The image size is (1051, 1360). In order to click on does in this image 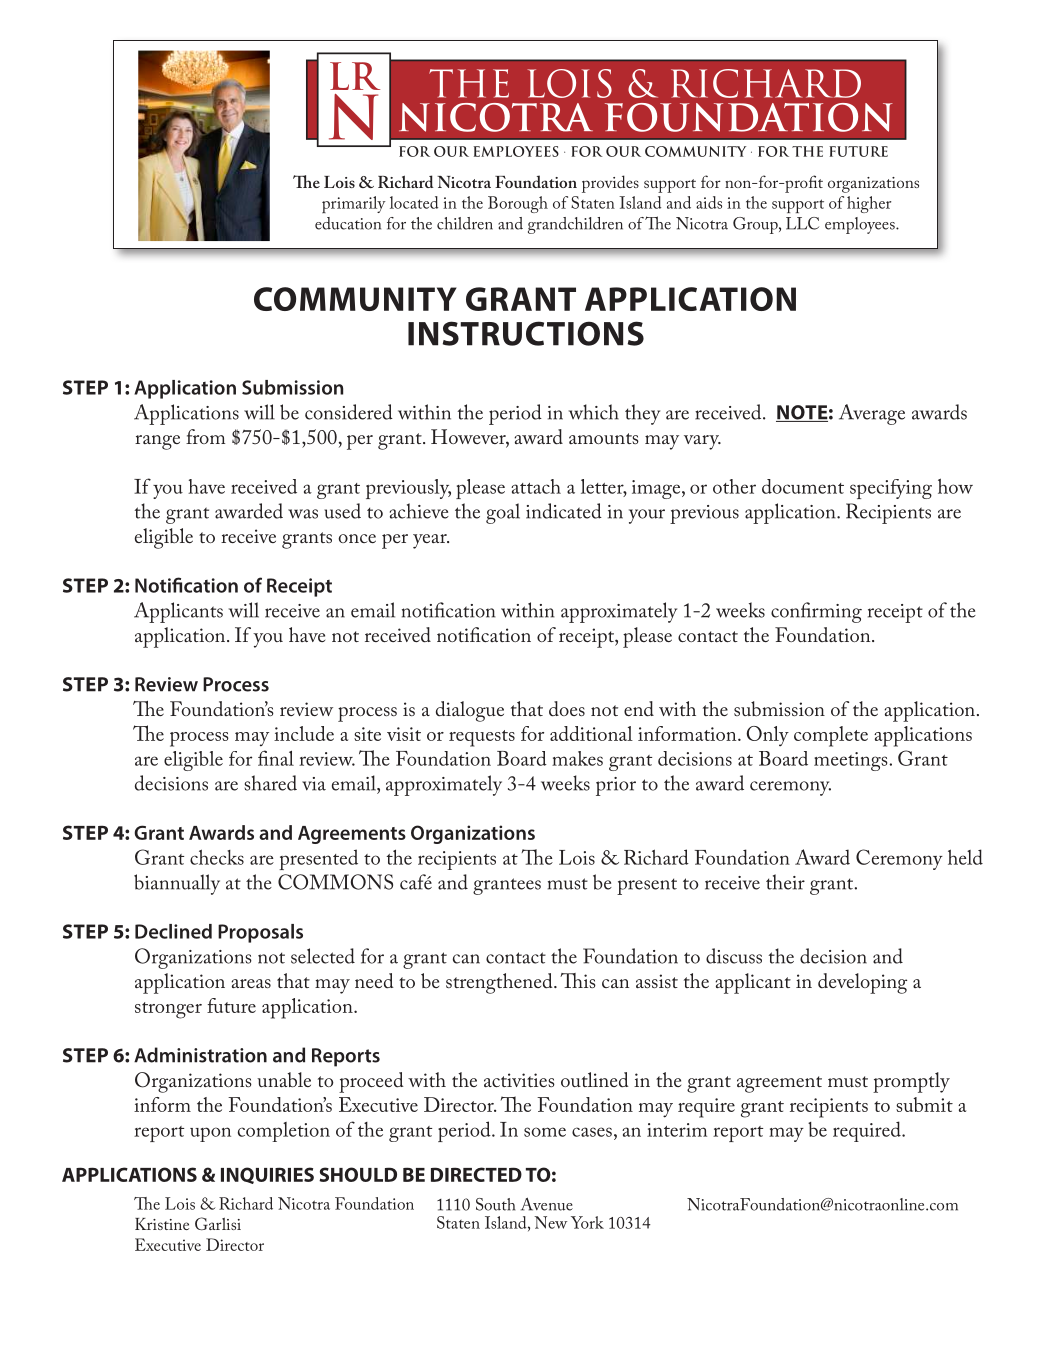, I will do `click(567, 708)`.
